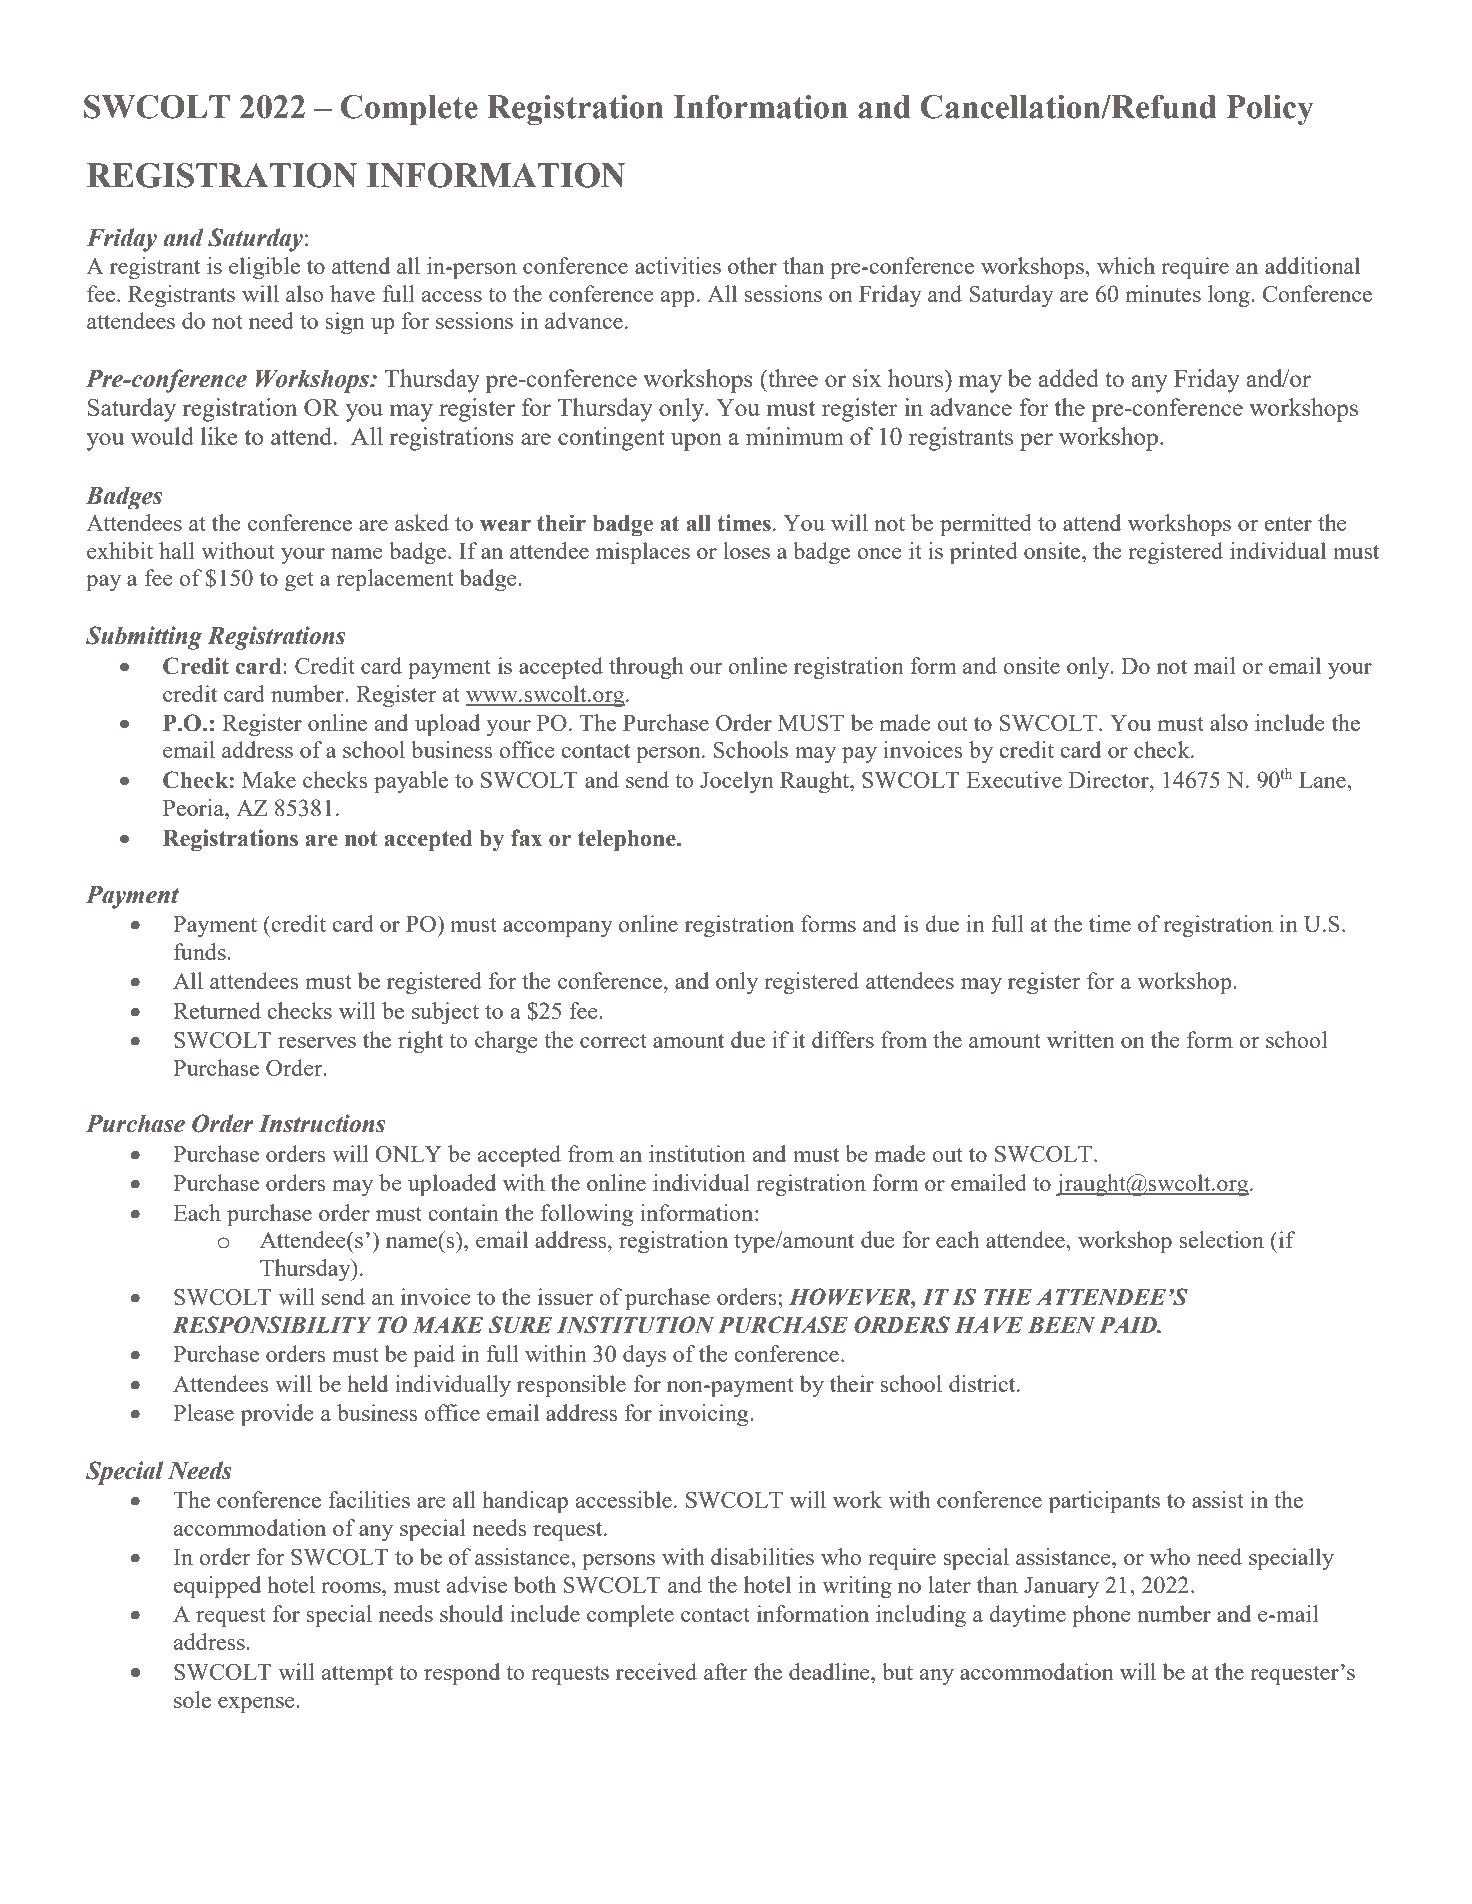 The height and width of the page is (1904, 1472). I want to click on after, so click(725, 1671).
